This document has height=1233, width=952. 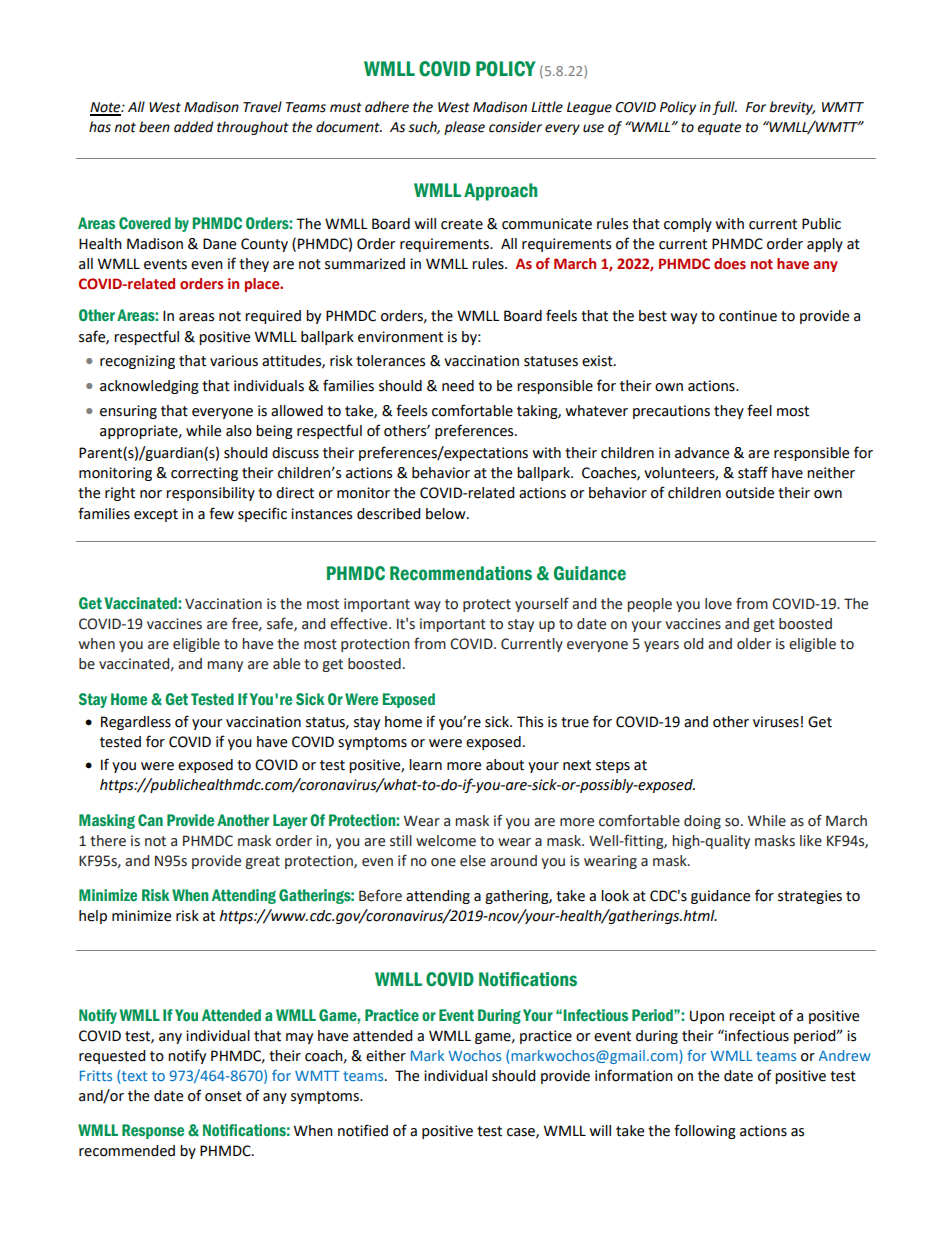 What do you see at coordinates (505, 765) in the document?
I see `about` at bounding box center [505, 765].
